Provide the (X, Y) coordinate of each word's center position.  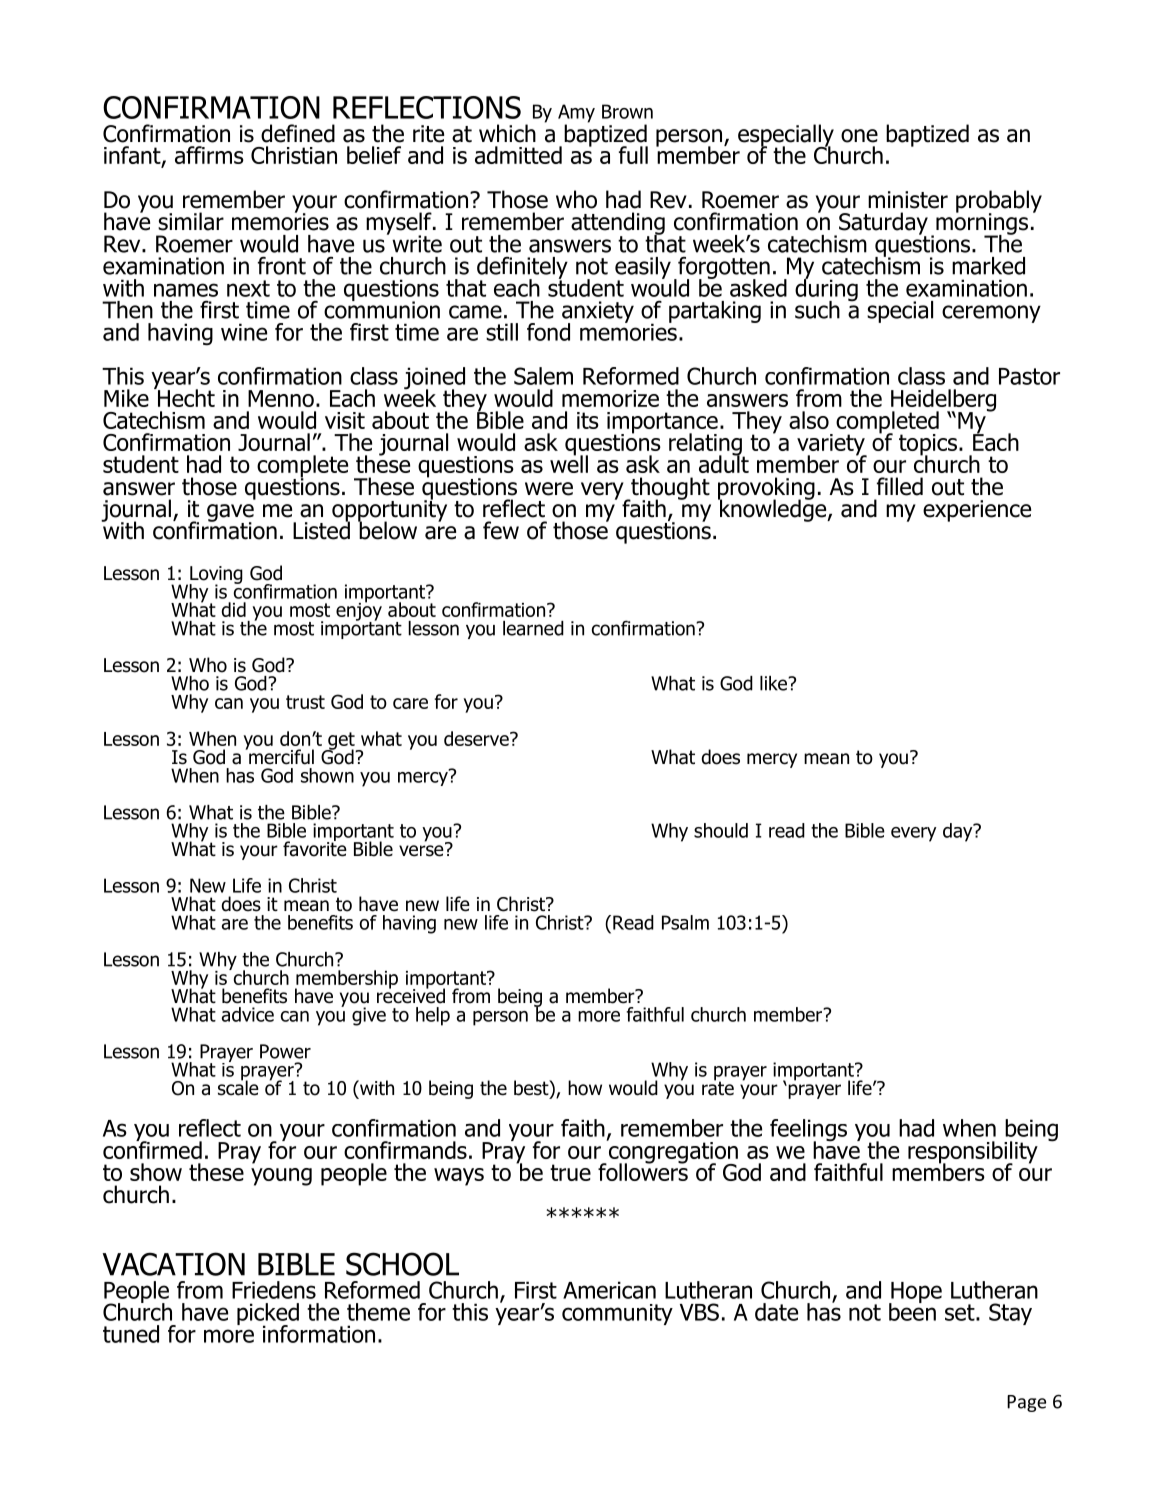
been (912, 1311)
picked (268, 1315)
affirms (209, 155)
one (859, 136)
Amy (576, 114)
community (617, 1314)
